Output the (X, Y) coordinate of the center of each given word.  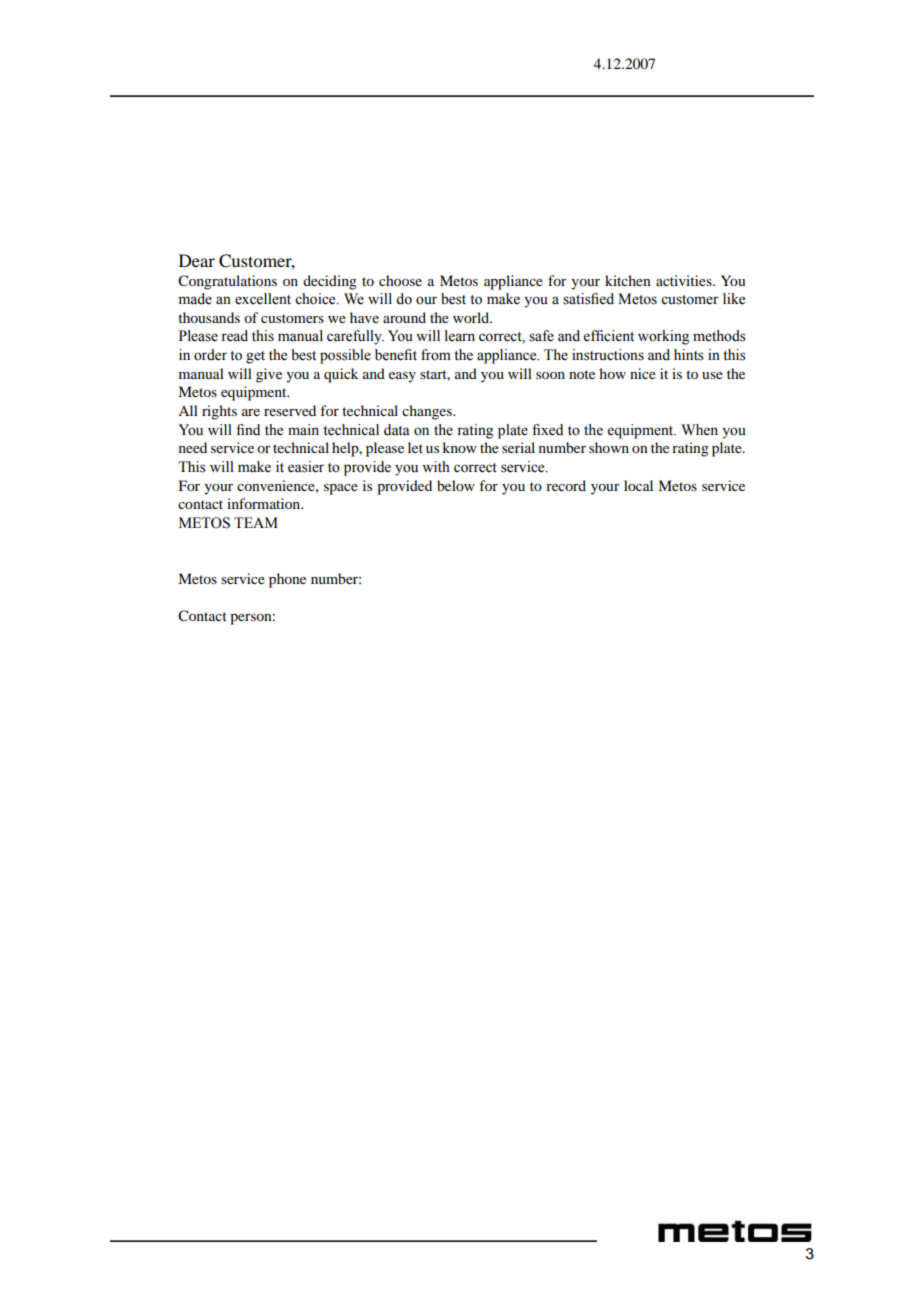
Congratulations (227, 282)
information (265, 503)
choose (400, 280)
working (663, 337)
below (456, 485)
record (566, 485)
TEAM (256, 522)
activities (685, 280)
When (699, 430)
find (248, 429)
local (638, 485)
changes (428, 412)
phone (287, 580)
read (234, 336)
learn (460, 336)
